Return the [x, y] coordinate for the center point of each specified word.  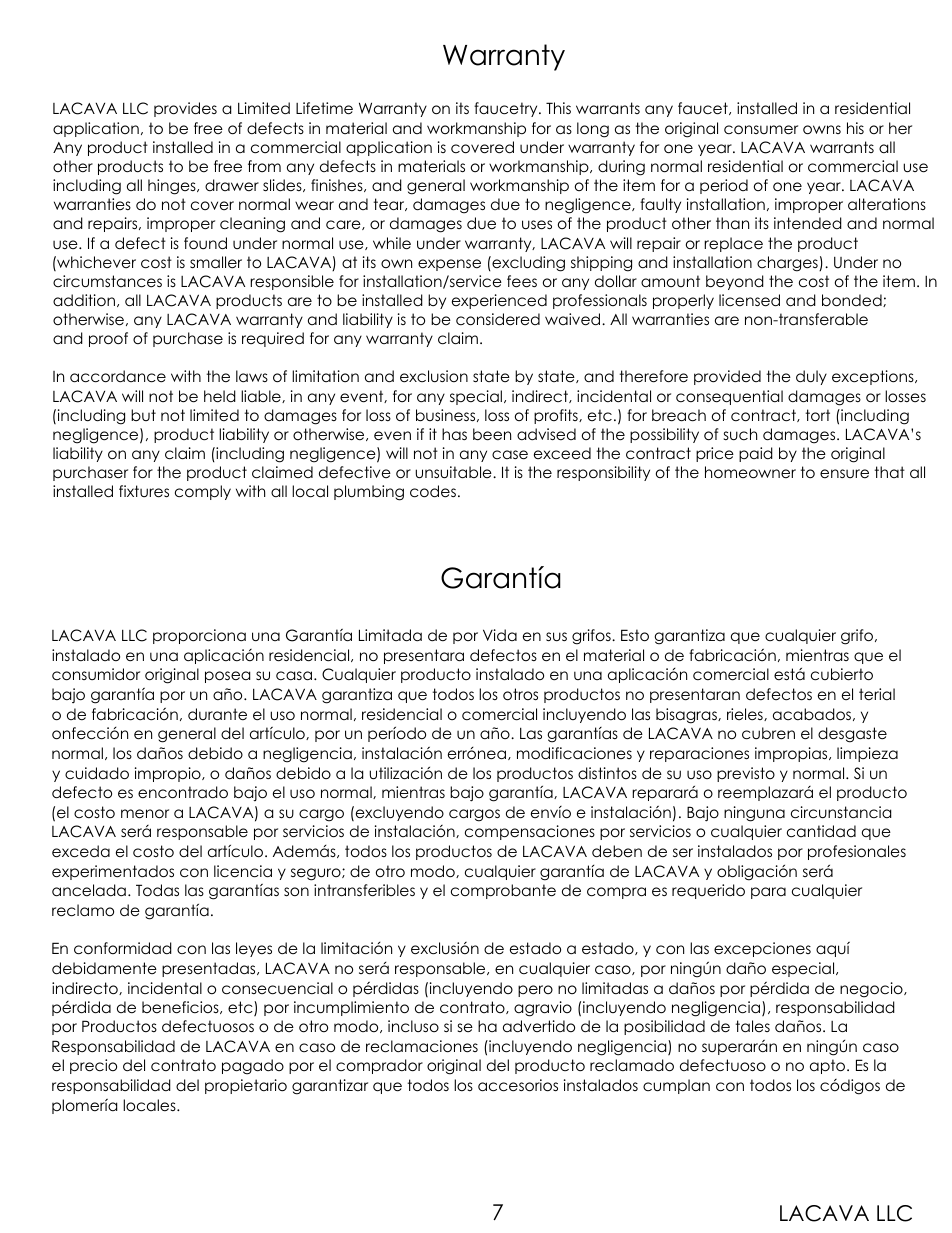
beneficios [181, 1007]
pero [535, 991]
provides [185, 109]
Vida [500, 635]
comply [203, 492]
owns [822, 130]
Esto [635, 635]
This [558, 108]
